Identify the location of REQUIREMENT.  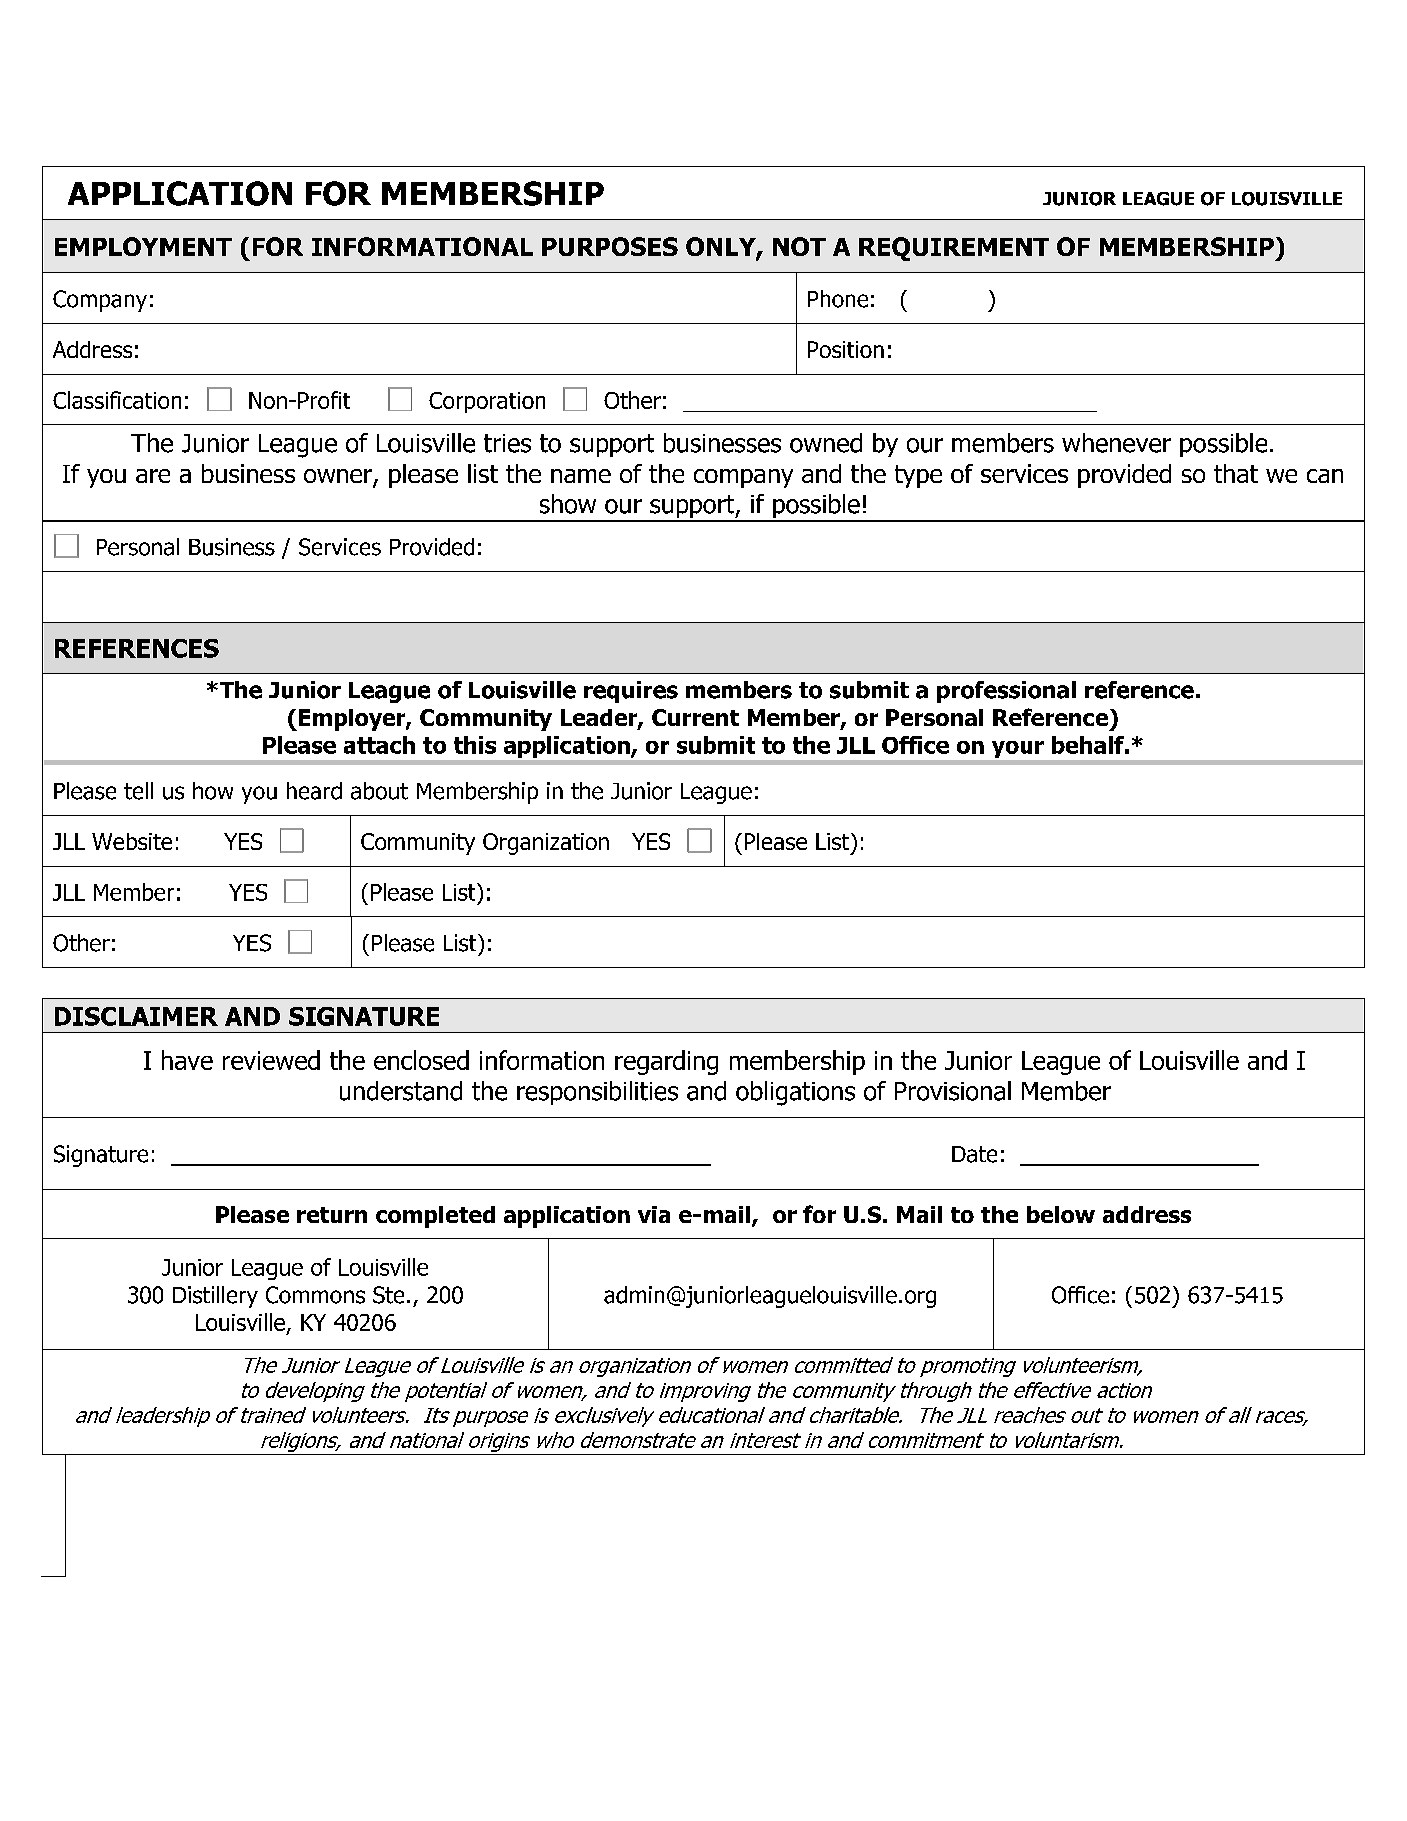
(954, 249).
